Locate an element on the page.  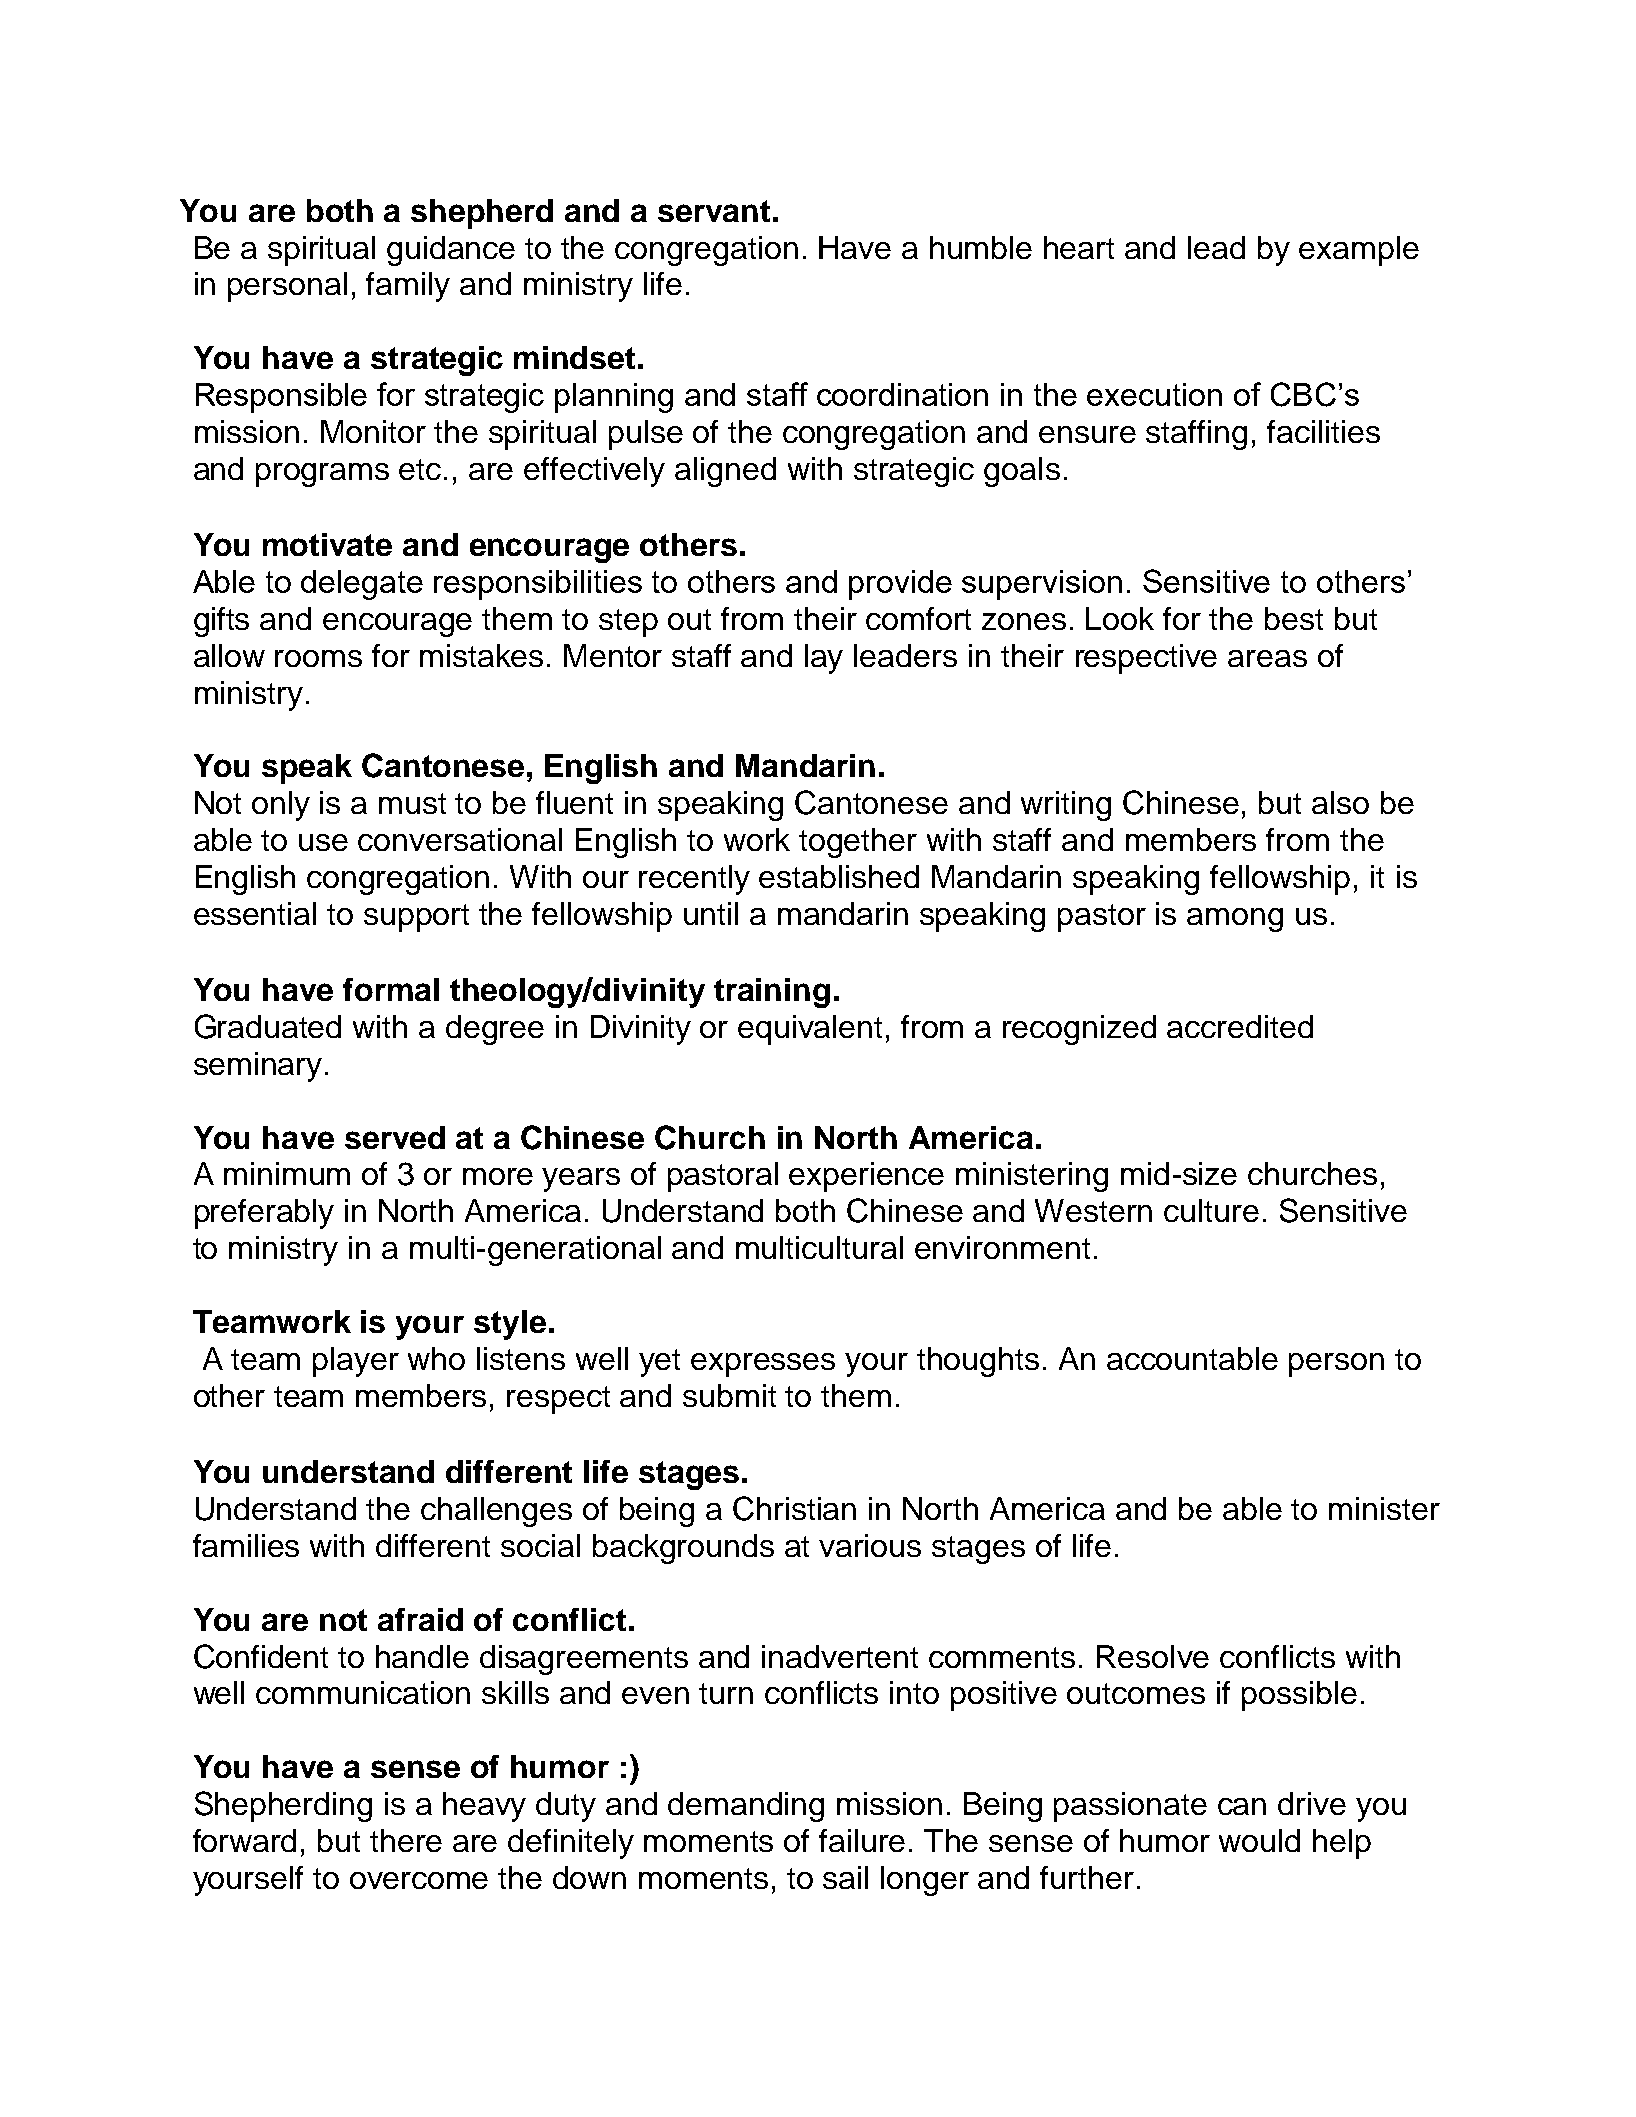
expresses is located at coordinates (763, 1365).
